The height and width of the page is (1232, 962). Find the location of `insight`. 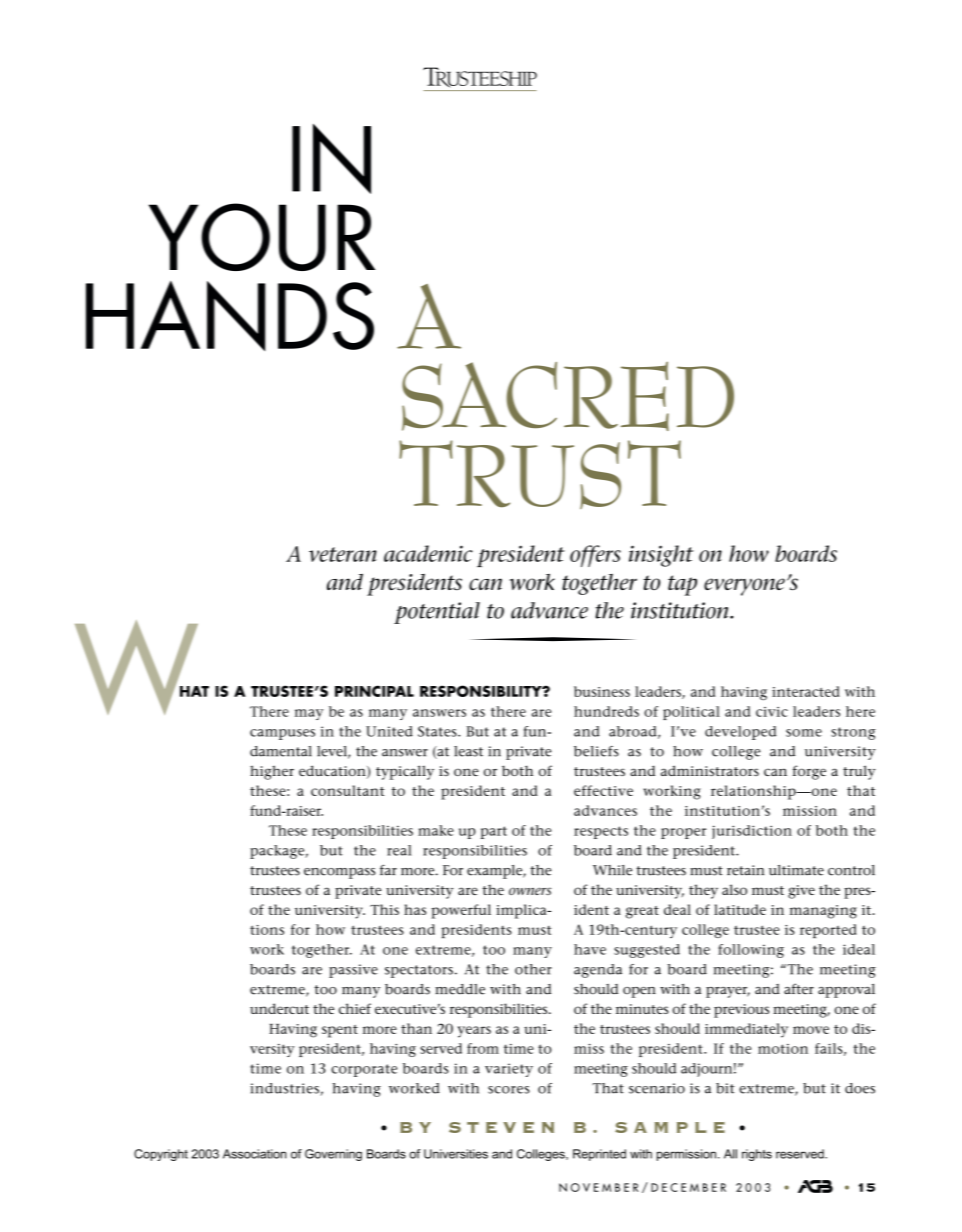

insight is located at coordinates (661, 556).
